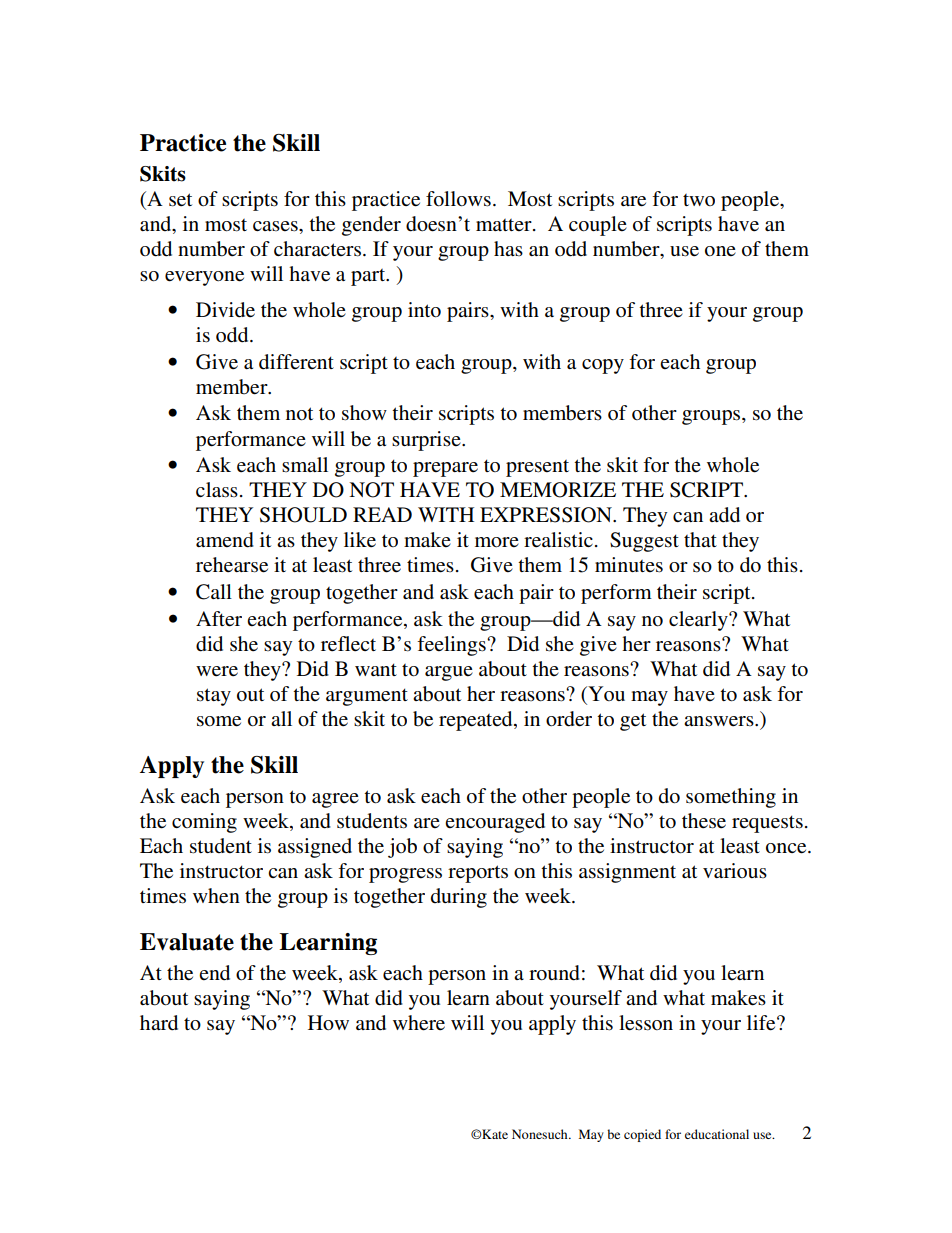  Describe the element at coordinates (214, 697) in the document. I see `stay` at that location.
